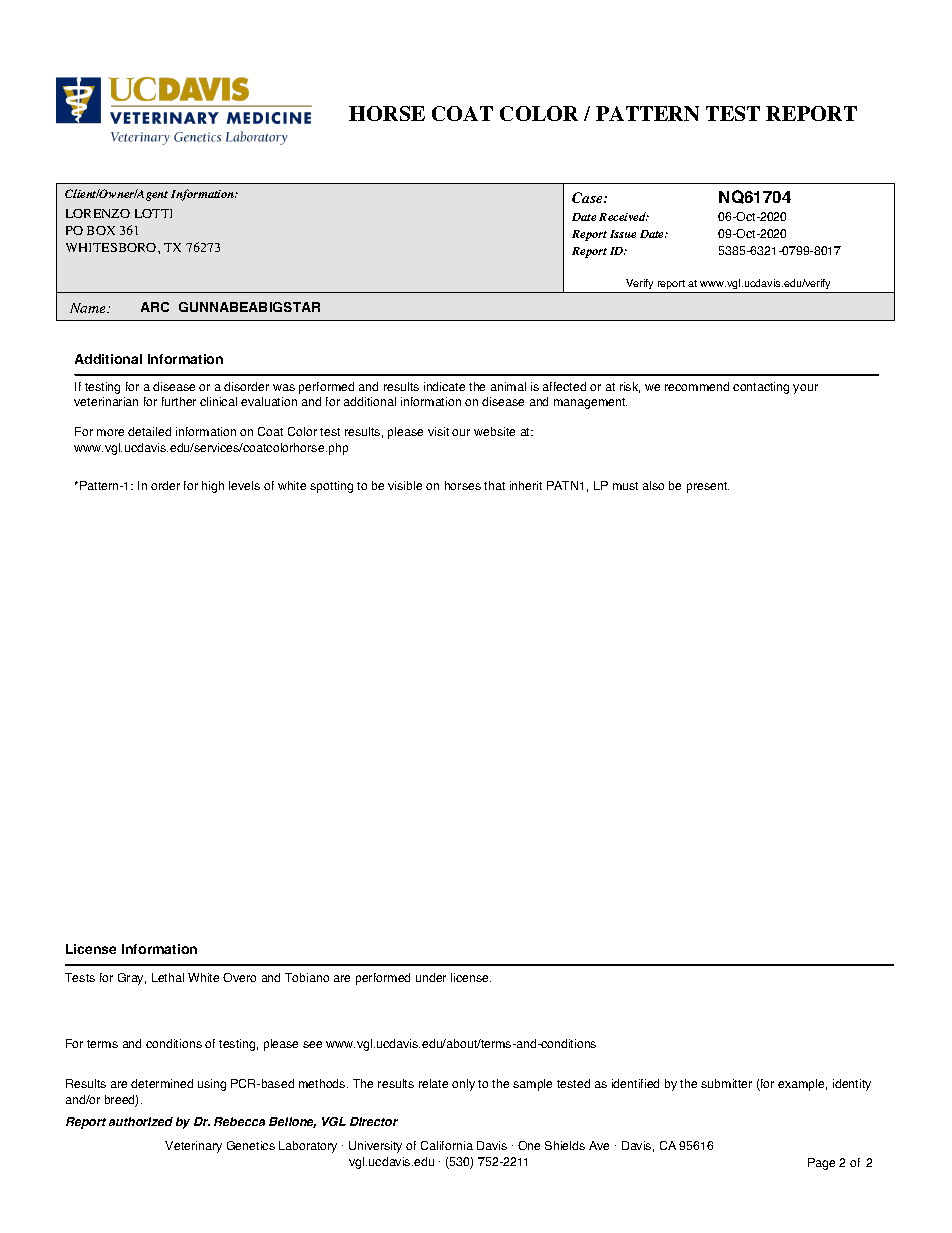 The height and width of the screenshot is (1233, 952). I want to click on Veterinary, so click(193, 1147).
